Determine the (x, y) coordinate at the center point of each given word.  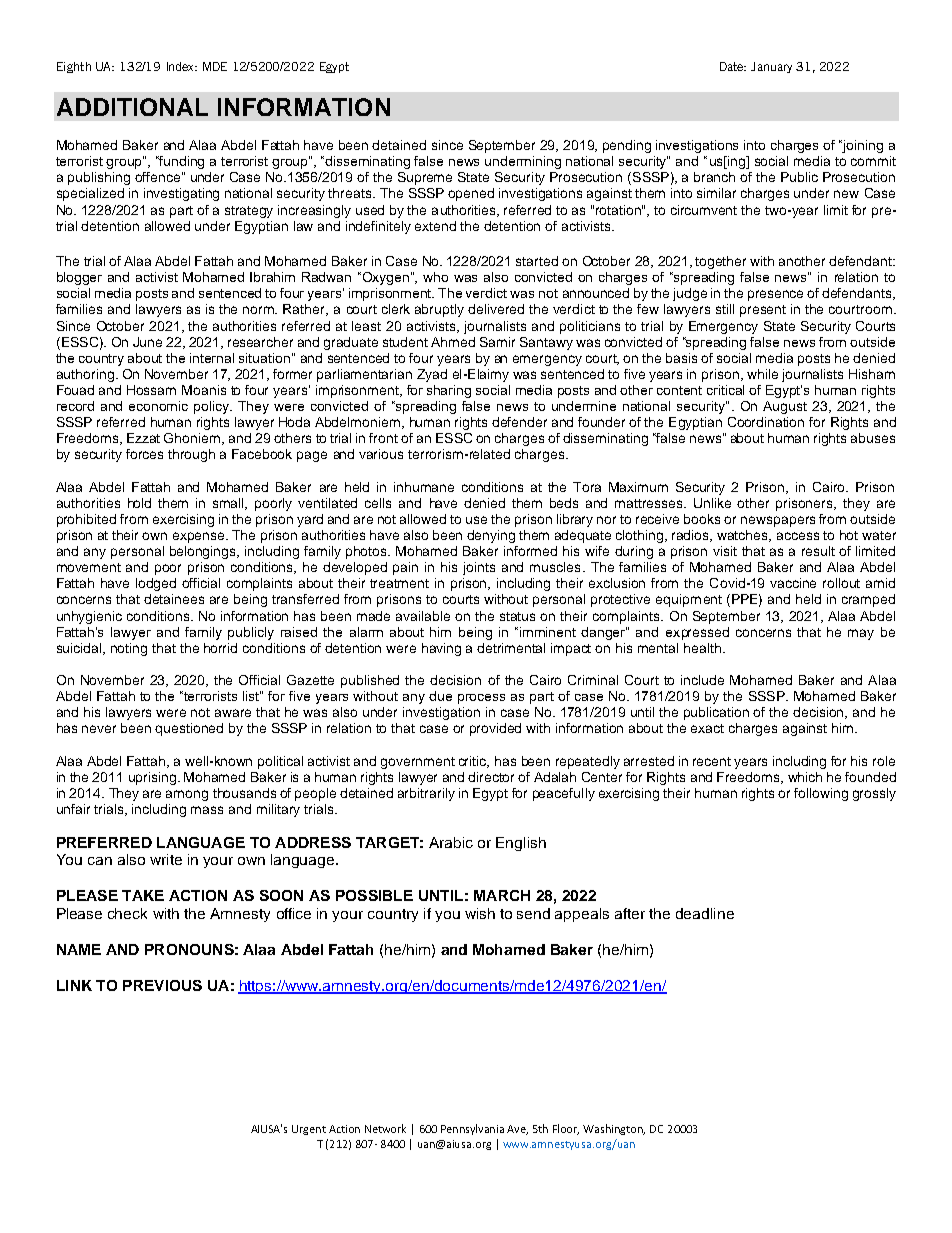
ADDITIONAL (132, 107)
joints (479, 568)
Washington (614, 1129)
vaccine (793, 583)
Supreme (425, 178)
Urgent (309, 1130)
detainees (174, 599)
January (771, 67)
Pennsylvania (472, 1129)
